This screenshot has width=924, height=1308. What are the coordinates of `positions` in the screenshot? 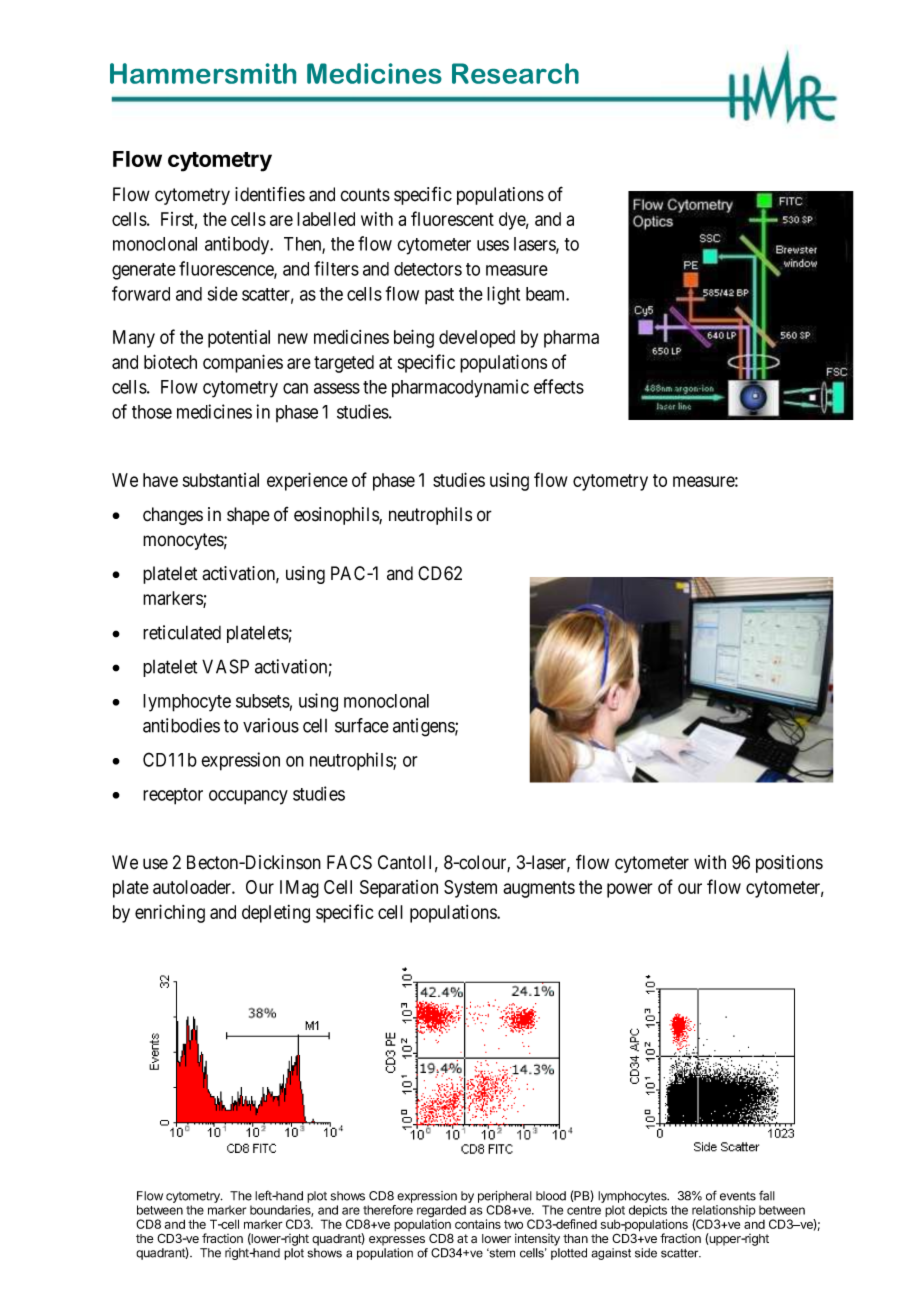 It's located at (789, 864).
